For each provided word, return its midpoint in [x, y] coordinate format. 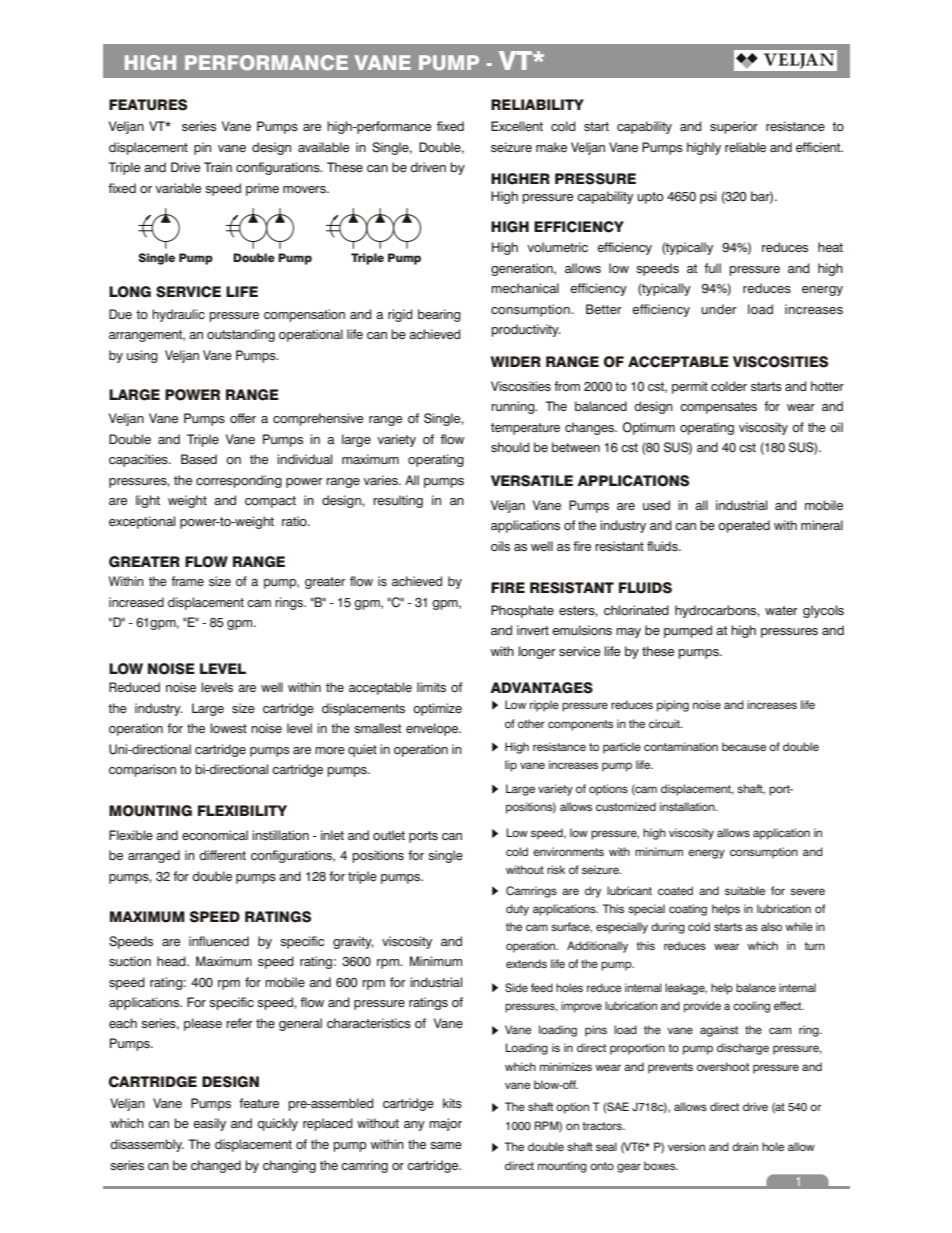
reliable [745, 147]
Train [218, 167]
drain [745, 1146]
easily [209, 1124]
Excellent [517, 126]
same [446, 1145]
